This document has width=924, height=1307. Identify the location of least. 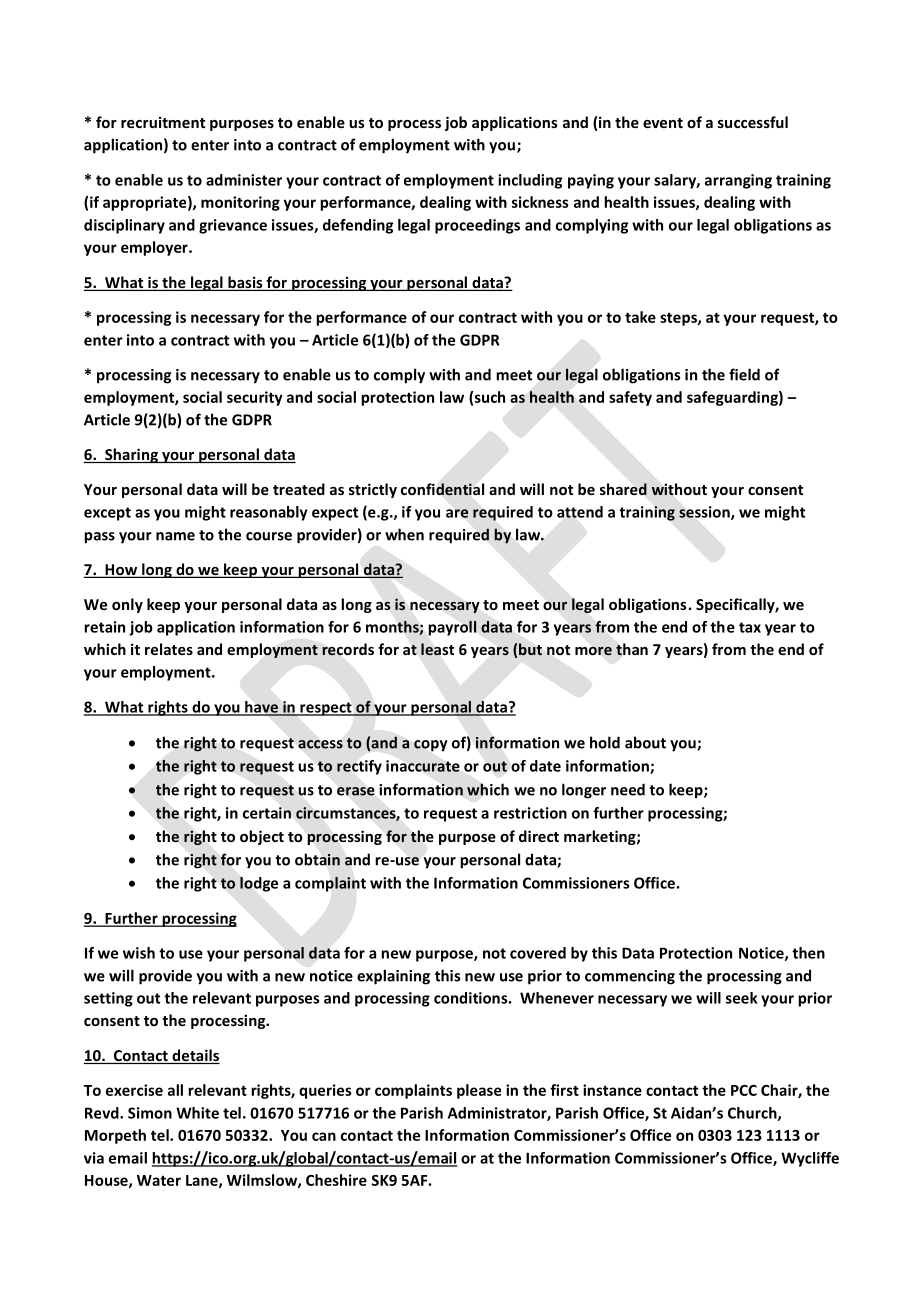
(437, 649).
